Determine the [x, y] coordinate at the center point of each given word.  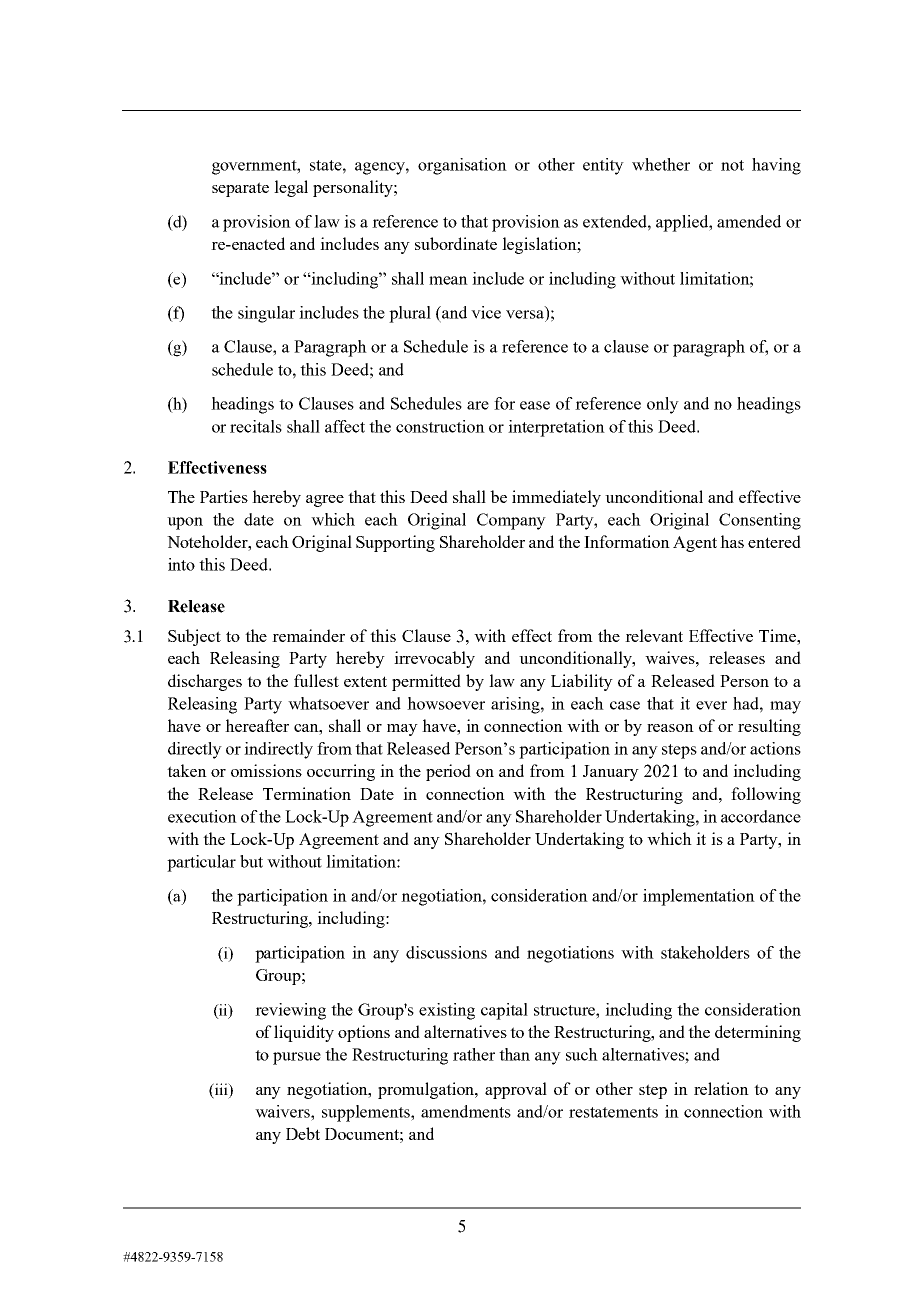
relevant [654, 635]
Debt [303, 1133]
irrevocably [434, 659]
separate [240, 189]
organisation [462, 166]
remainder [308, 635]
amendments [466, 1111]
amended [749, 221]
